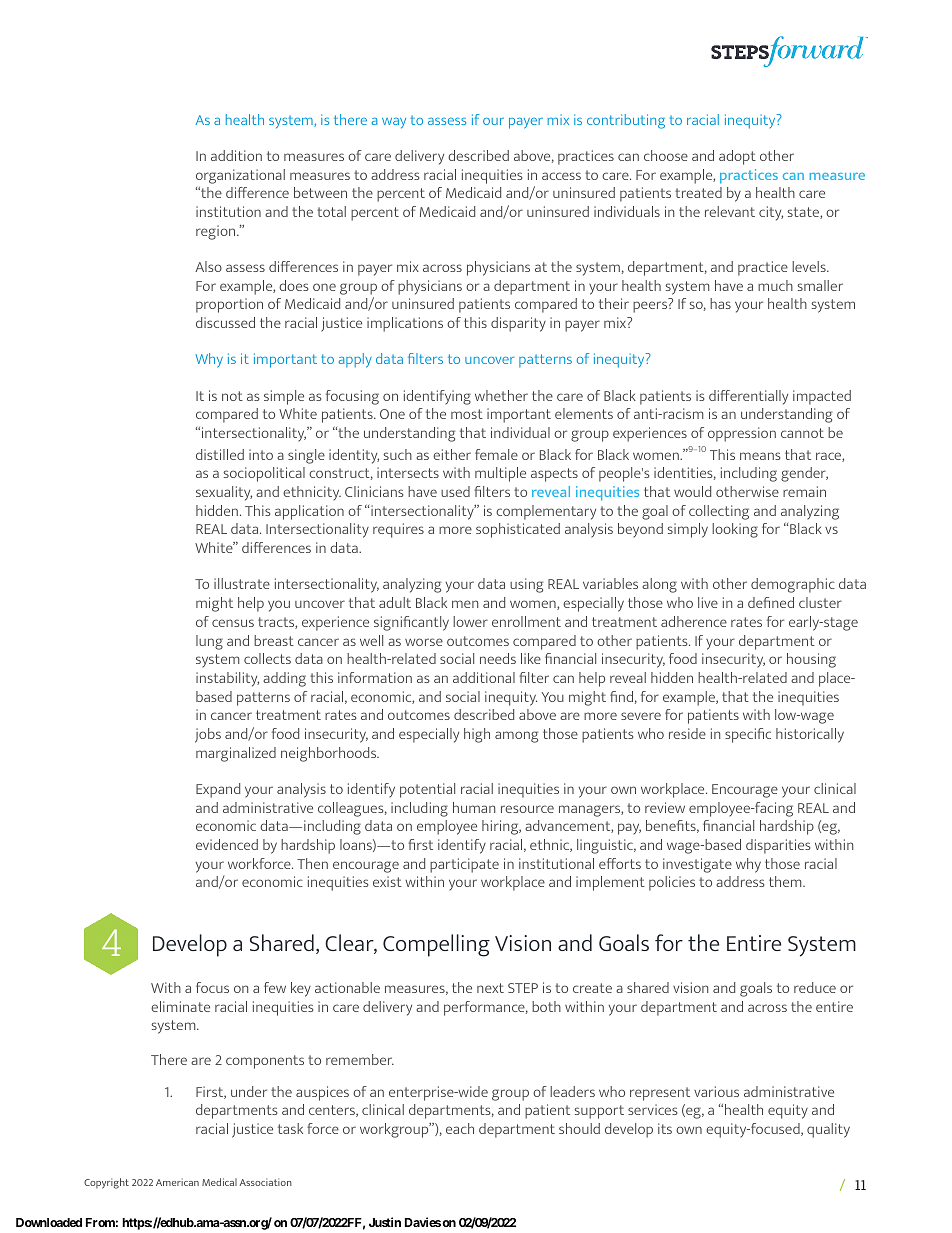 This screenshot has height=1233, width=952. Describe the element at coordinates (498, 658) in the screenshot. I see `needs` at that location.
